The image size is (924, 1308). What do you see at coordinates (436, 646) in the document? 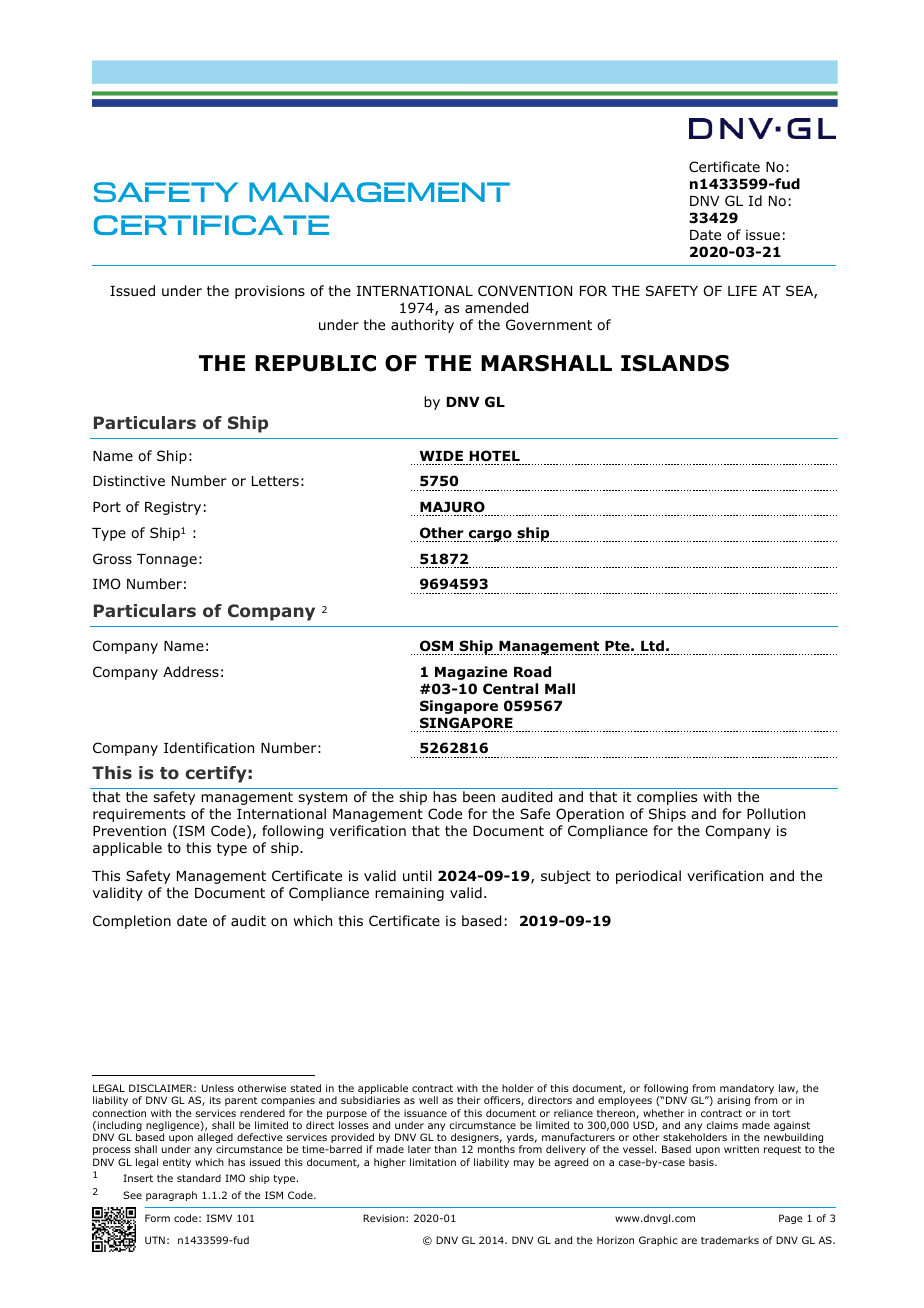
I see `OSM` at bounding box center [436, 646].
